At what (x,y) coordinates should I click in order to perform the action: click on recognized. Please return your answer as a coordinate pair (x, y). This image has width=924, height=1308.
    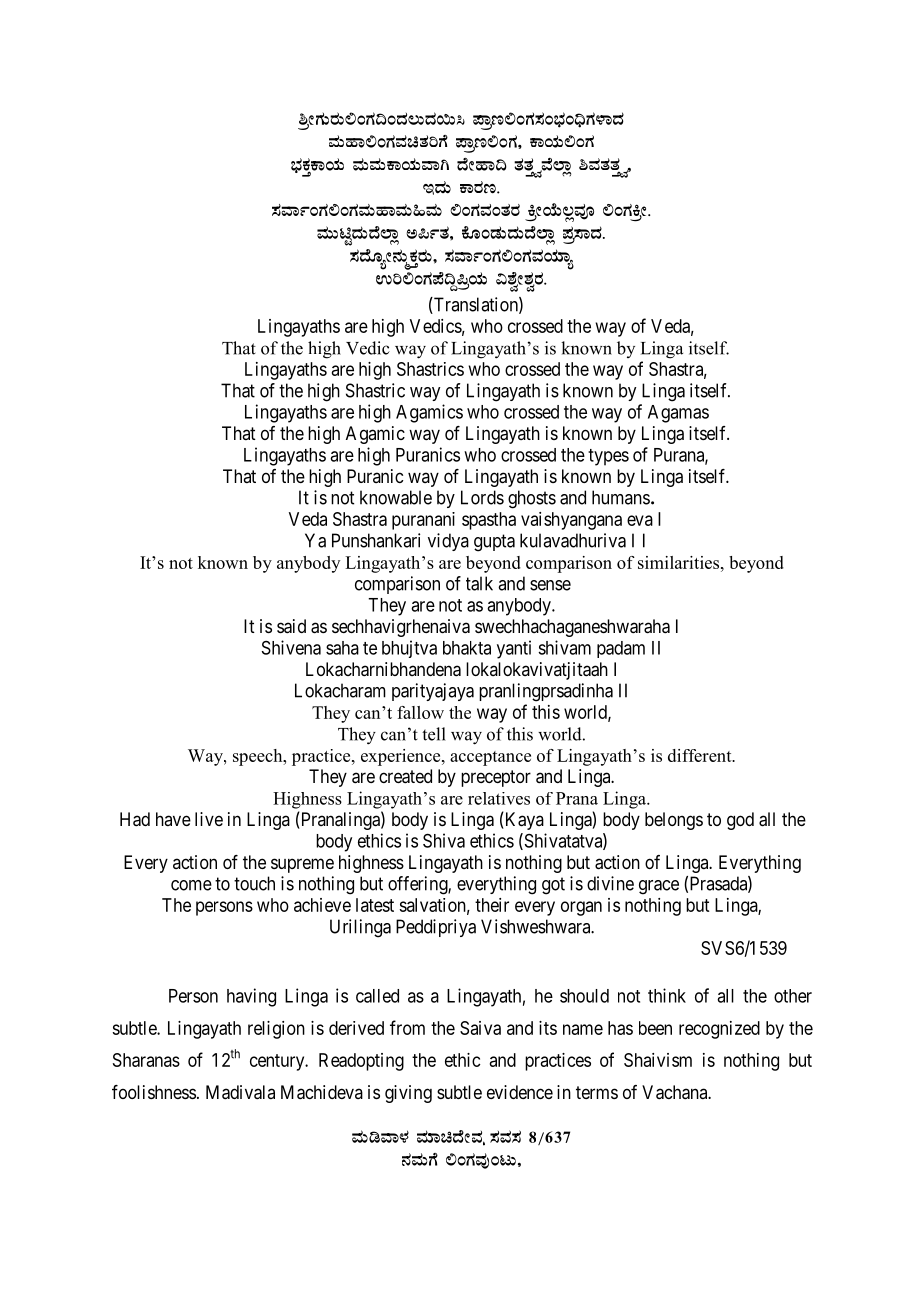
    Looking at the image, I should click on (719, 1030).
